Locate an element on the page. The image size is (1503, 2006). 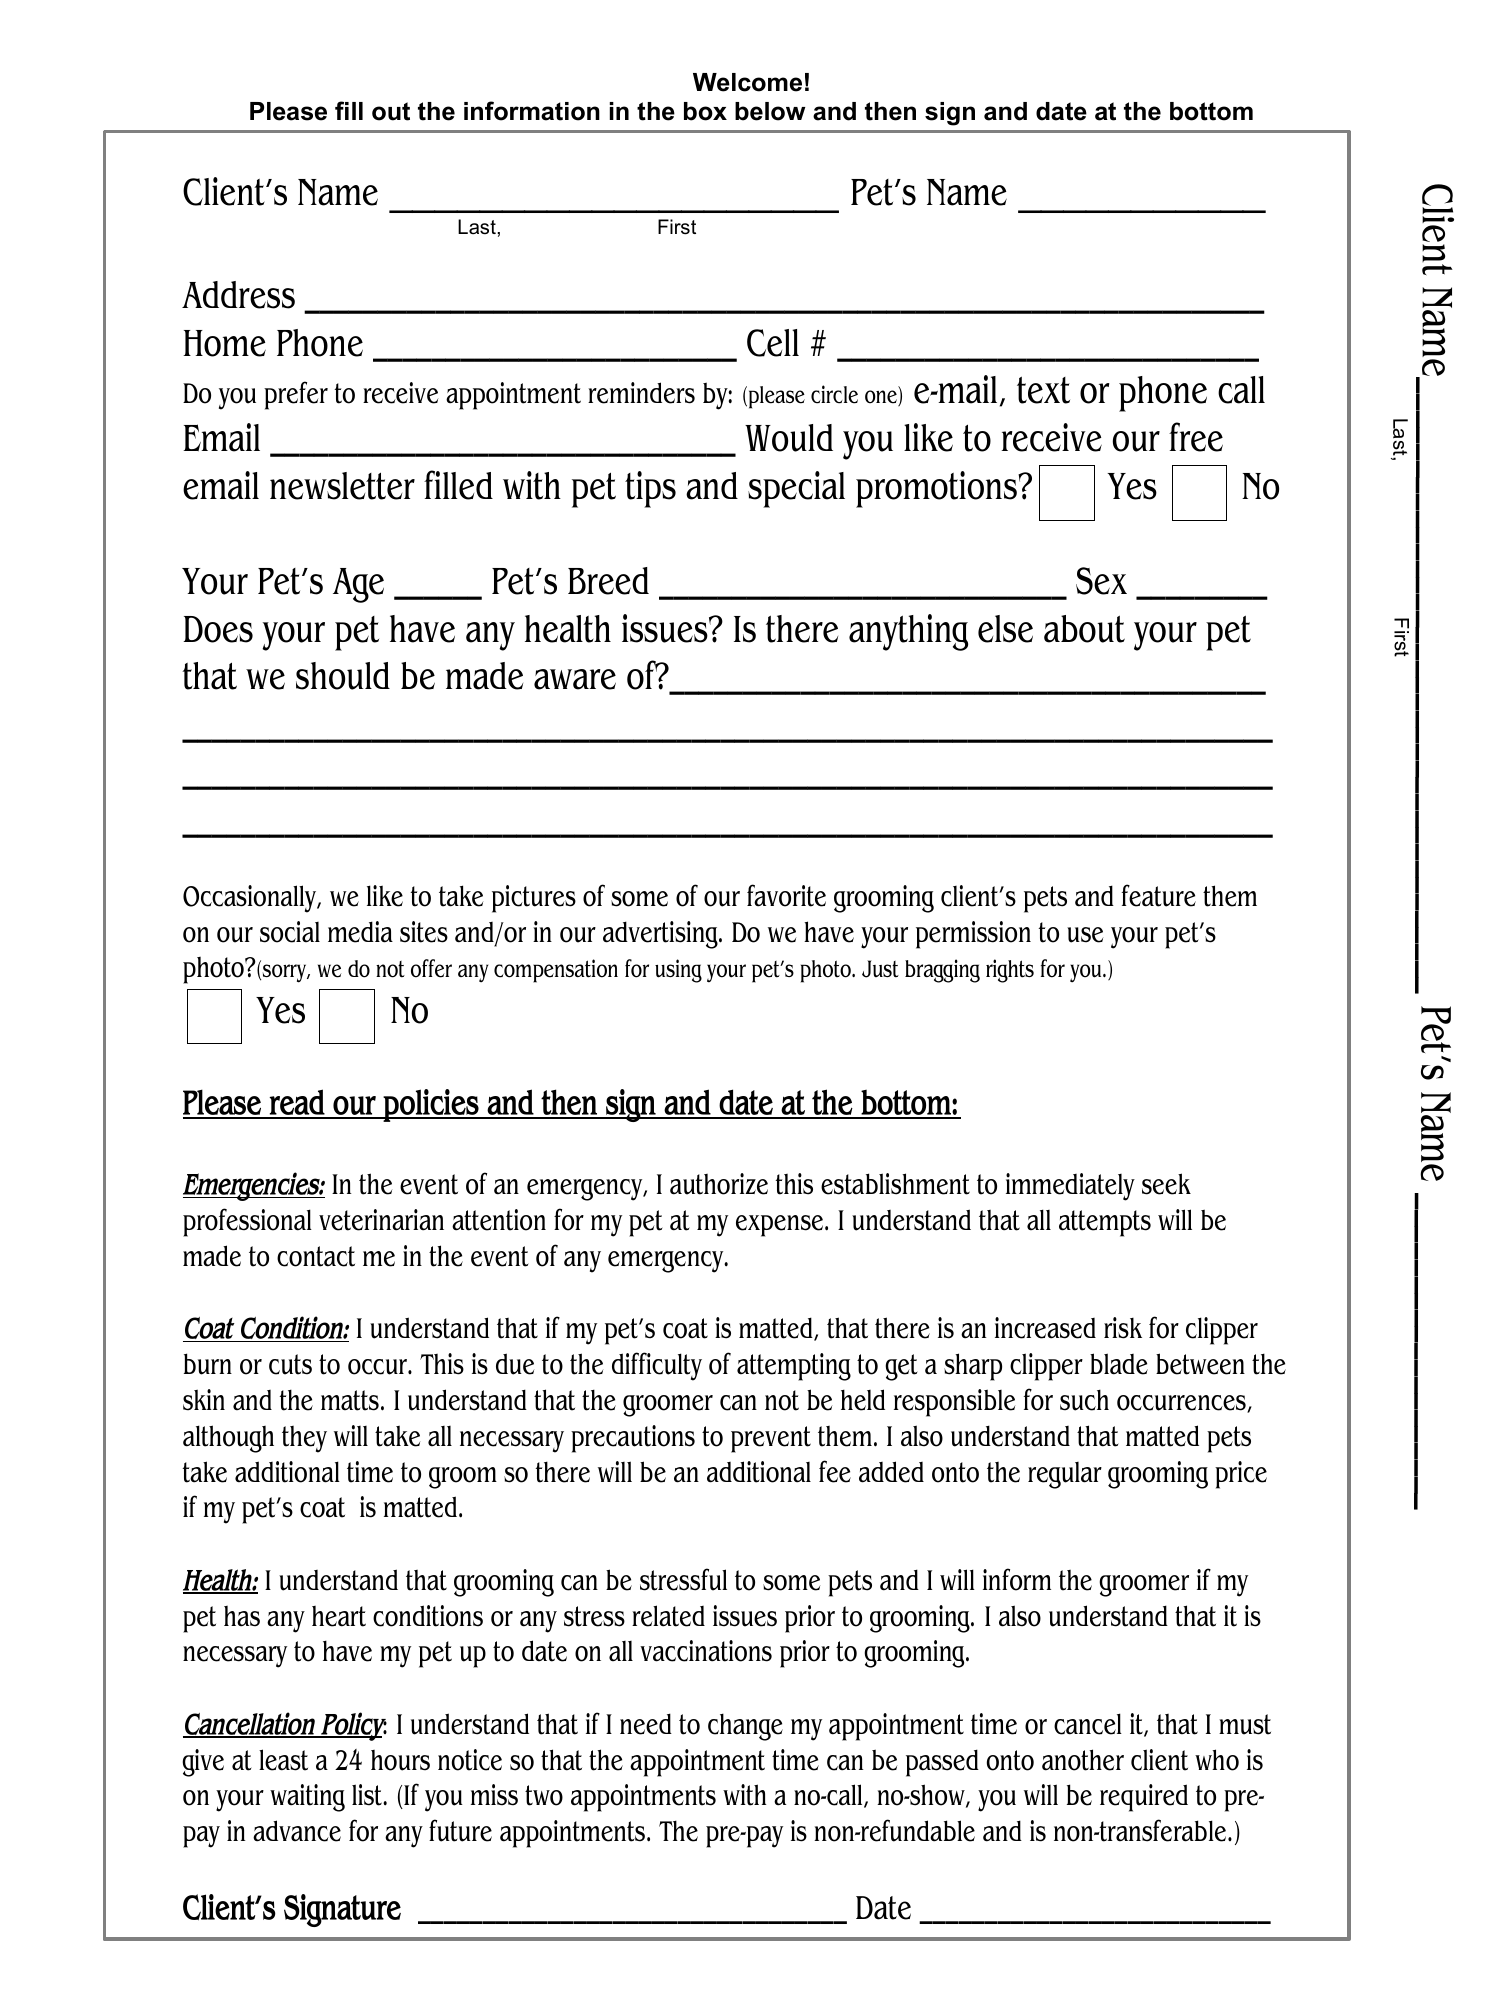
special is located at coordinates (796, 489).
